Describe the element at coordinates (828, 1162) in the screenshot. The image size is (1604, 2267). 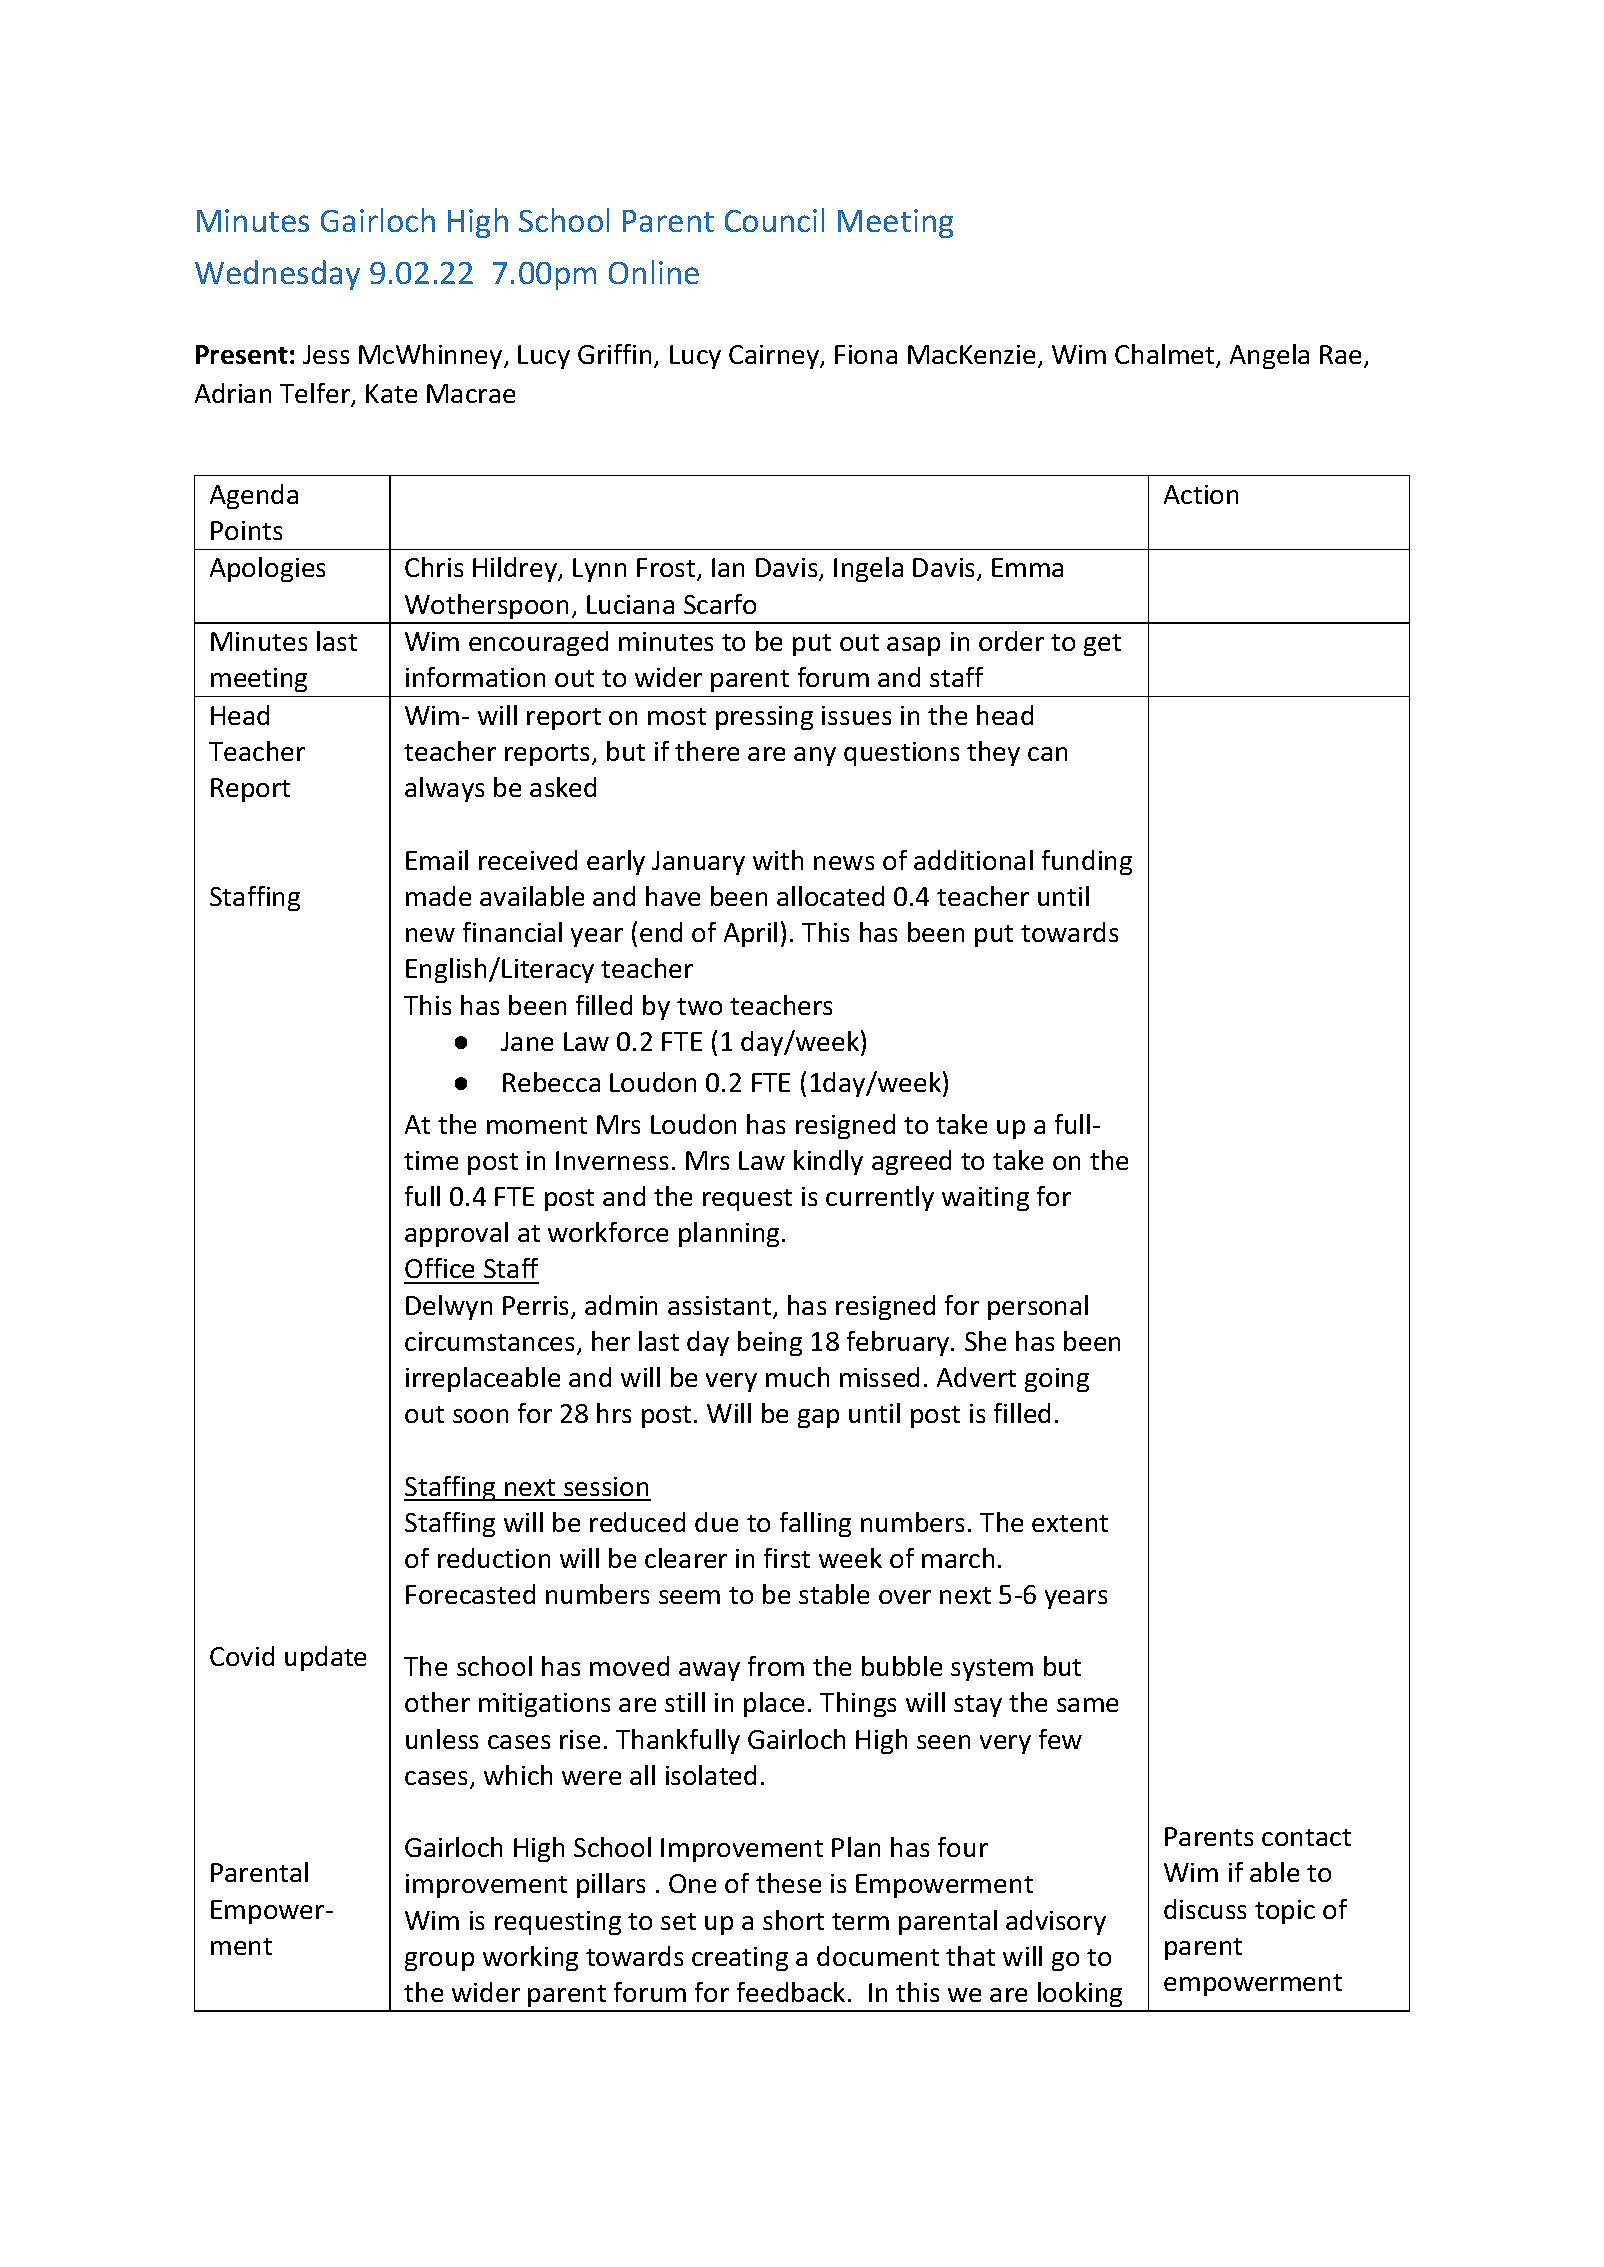
I see `kindly` at that location.
